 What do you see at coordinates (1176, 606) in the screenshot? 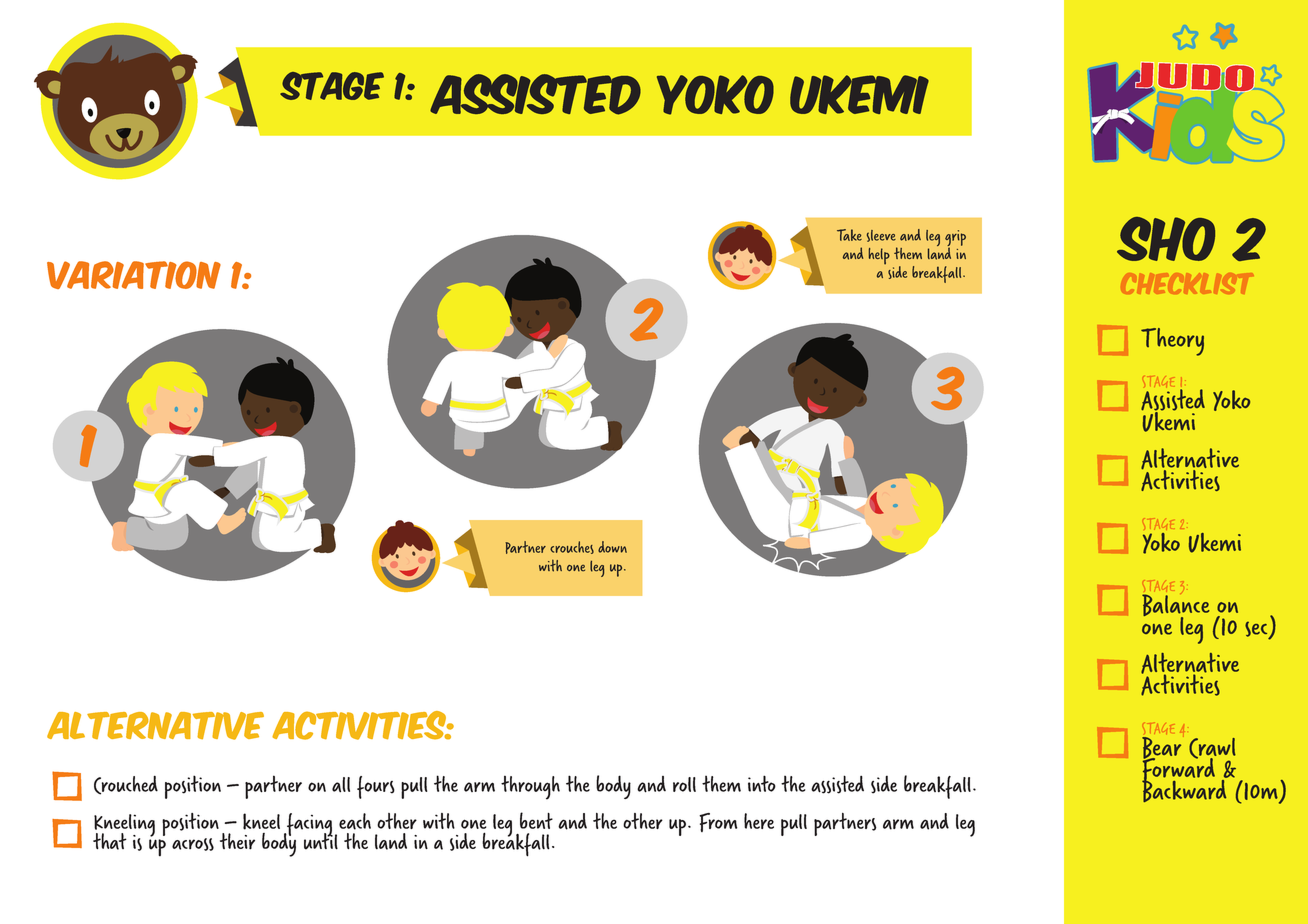
I see `Balance` at bounding box center [1176, 606].
